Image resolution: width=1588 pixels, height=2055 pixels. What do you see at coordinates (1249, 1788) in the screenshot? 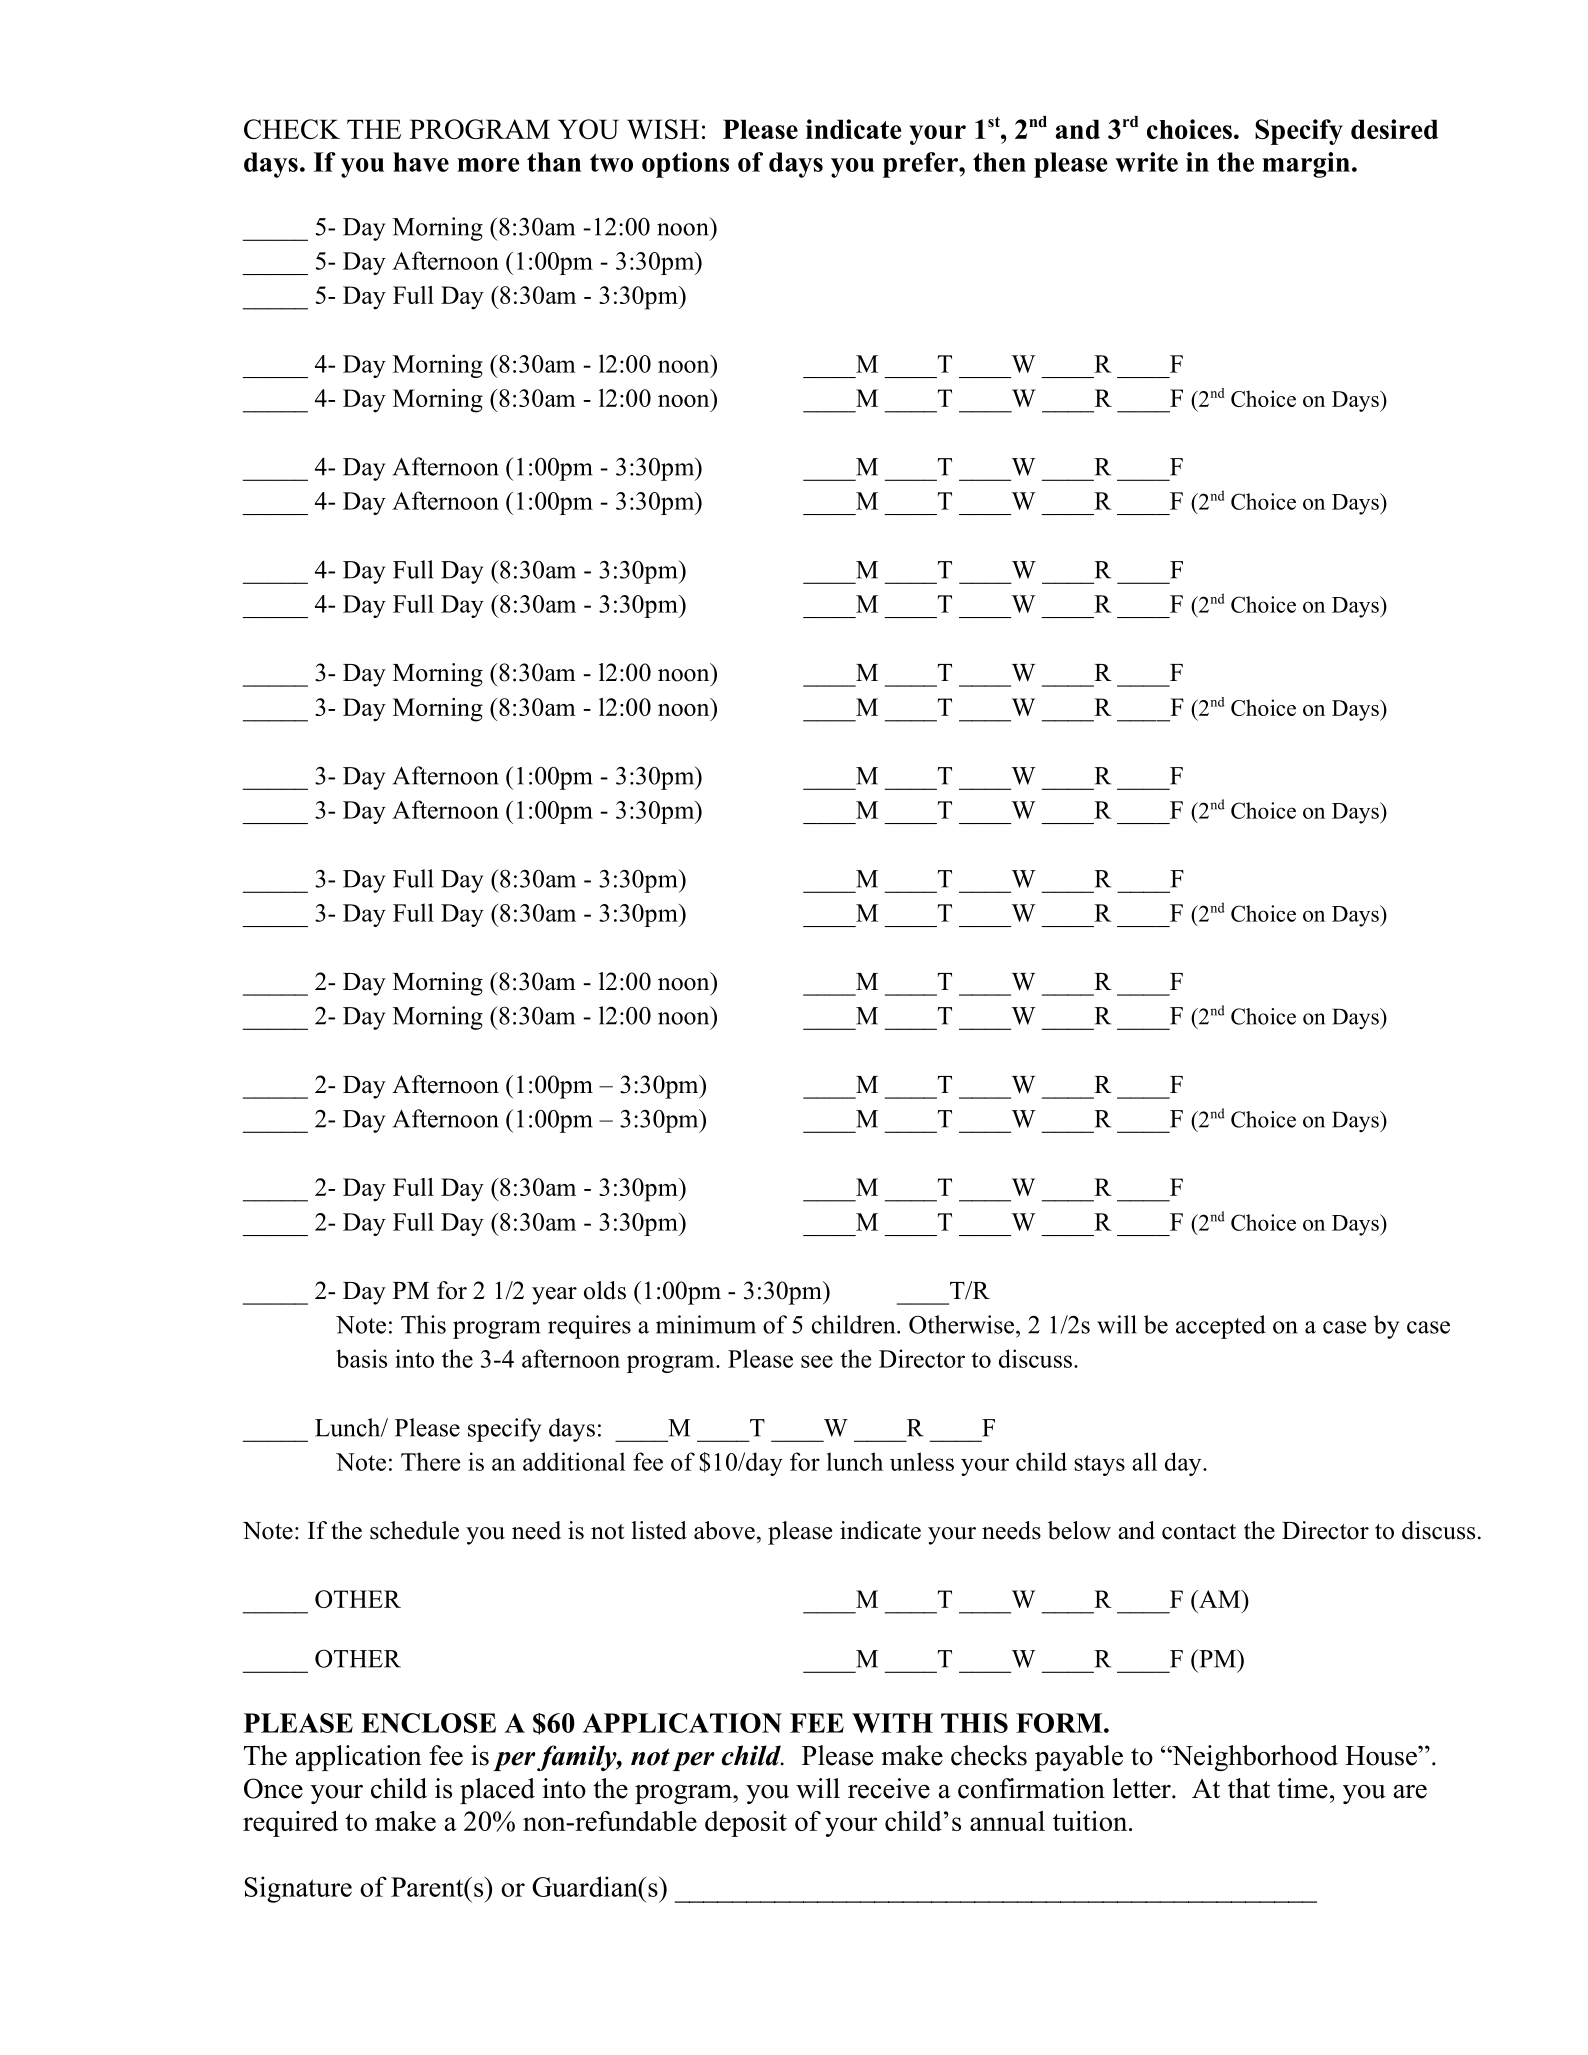
I see `that` at bounding box center [1249, 1788].
